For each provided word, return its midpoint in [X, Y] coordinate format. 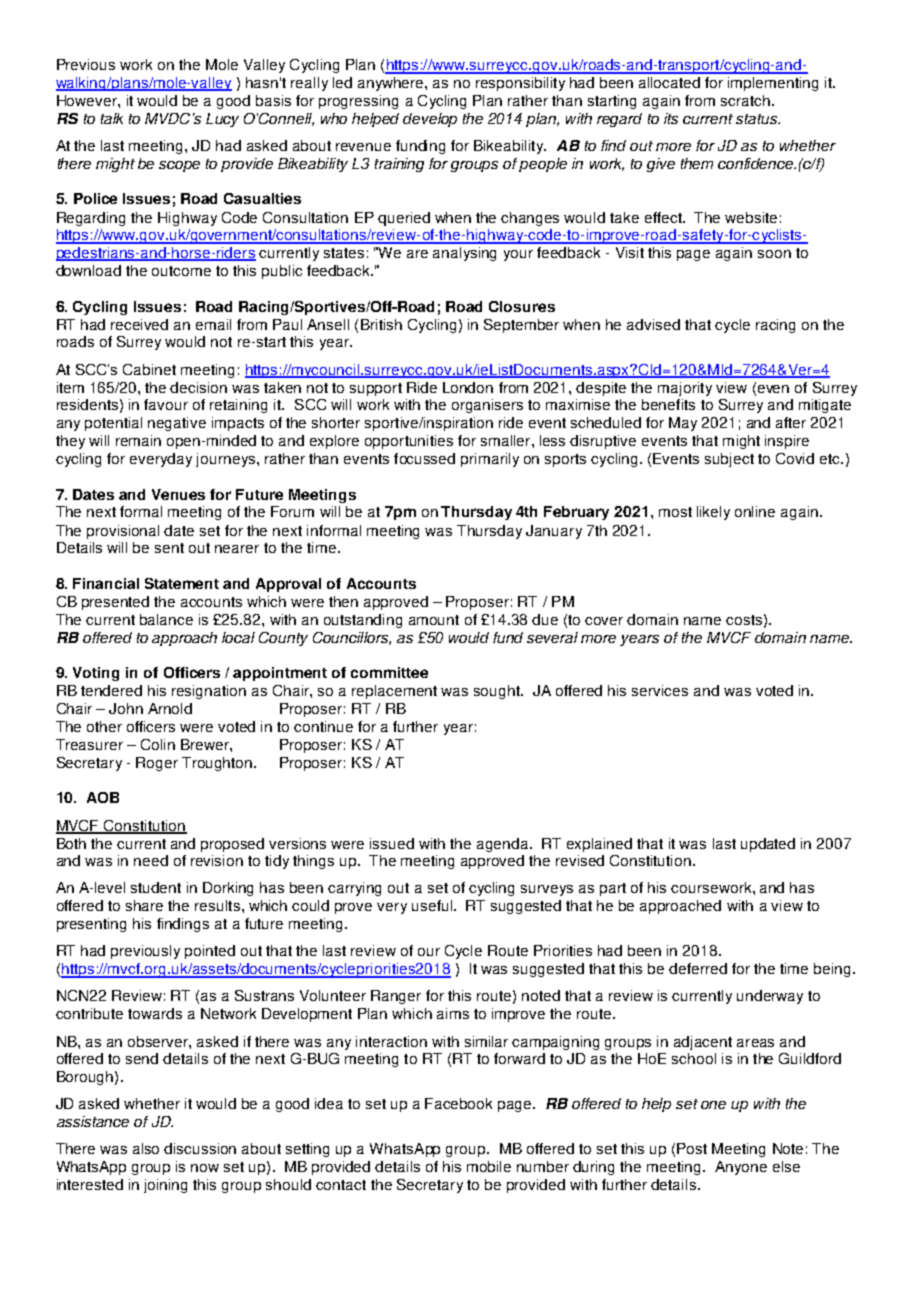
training [399, 165]
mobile [489, 1166]
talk [112, 118]
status [758, 119]
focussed [424, 458]
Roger [157, 764]
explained [599, 845]
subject [729, 460]
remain [138, 440]
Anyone [741, 1168]
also [146, 1148]
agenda [504, 845]
